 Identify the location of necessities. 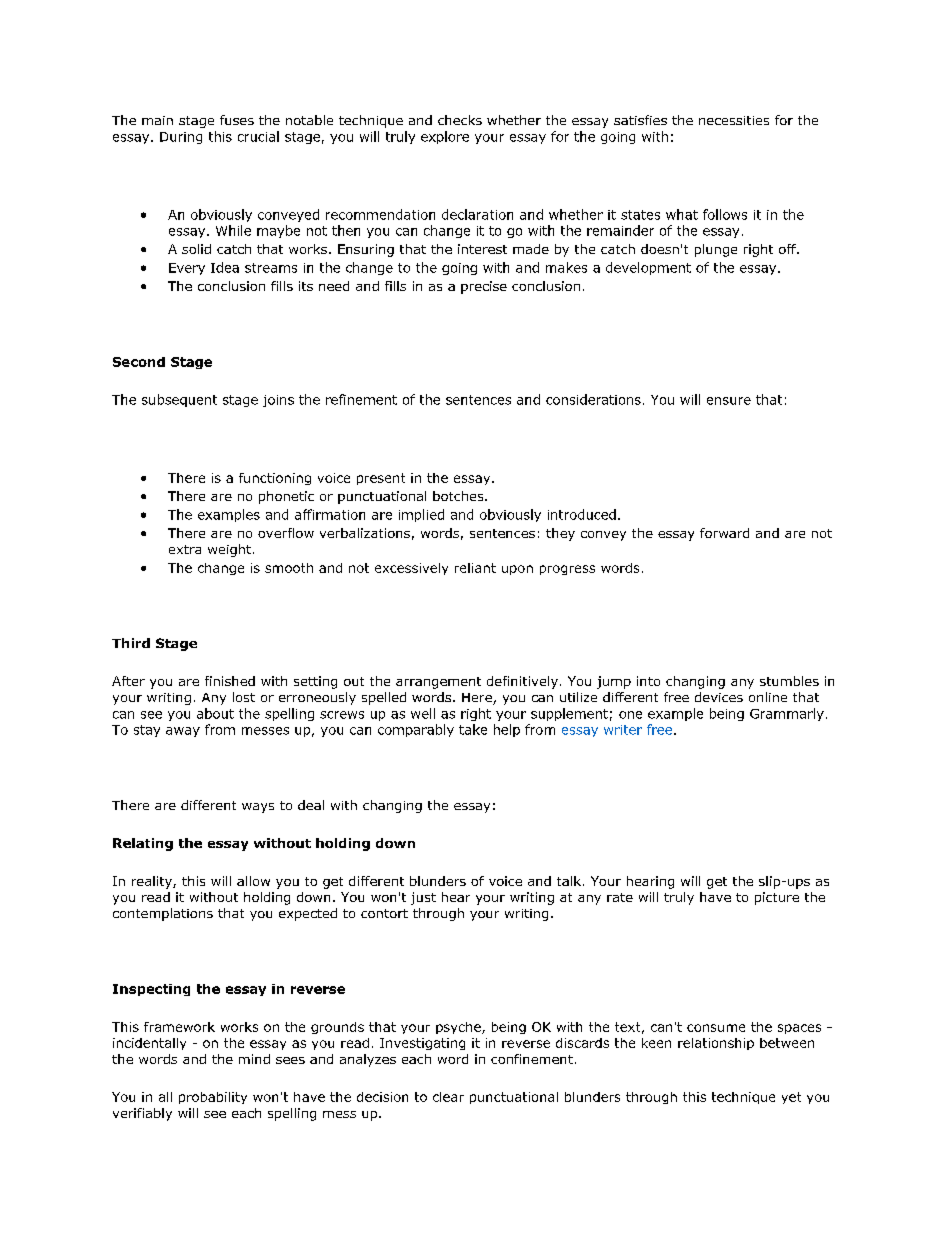
(734, 120).
